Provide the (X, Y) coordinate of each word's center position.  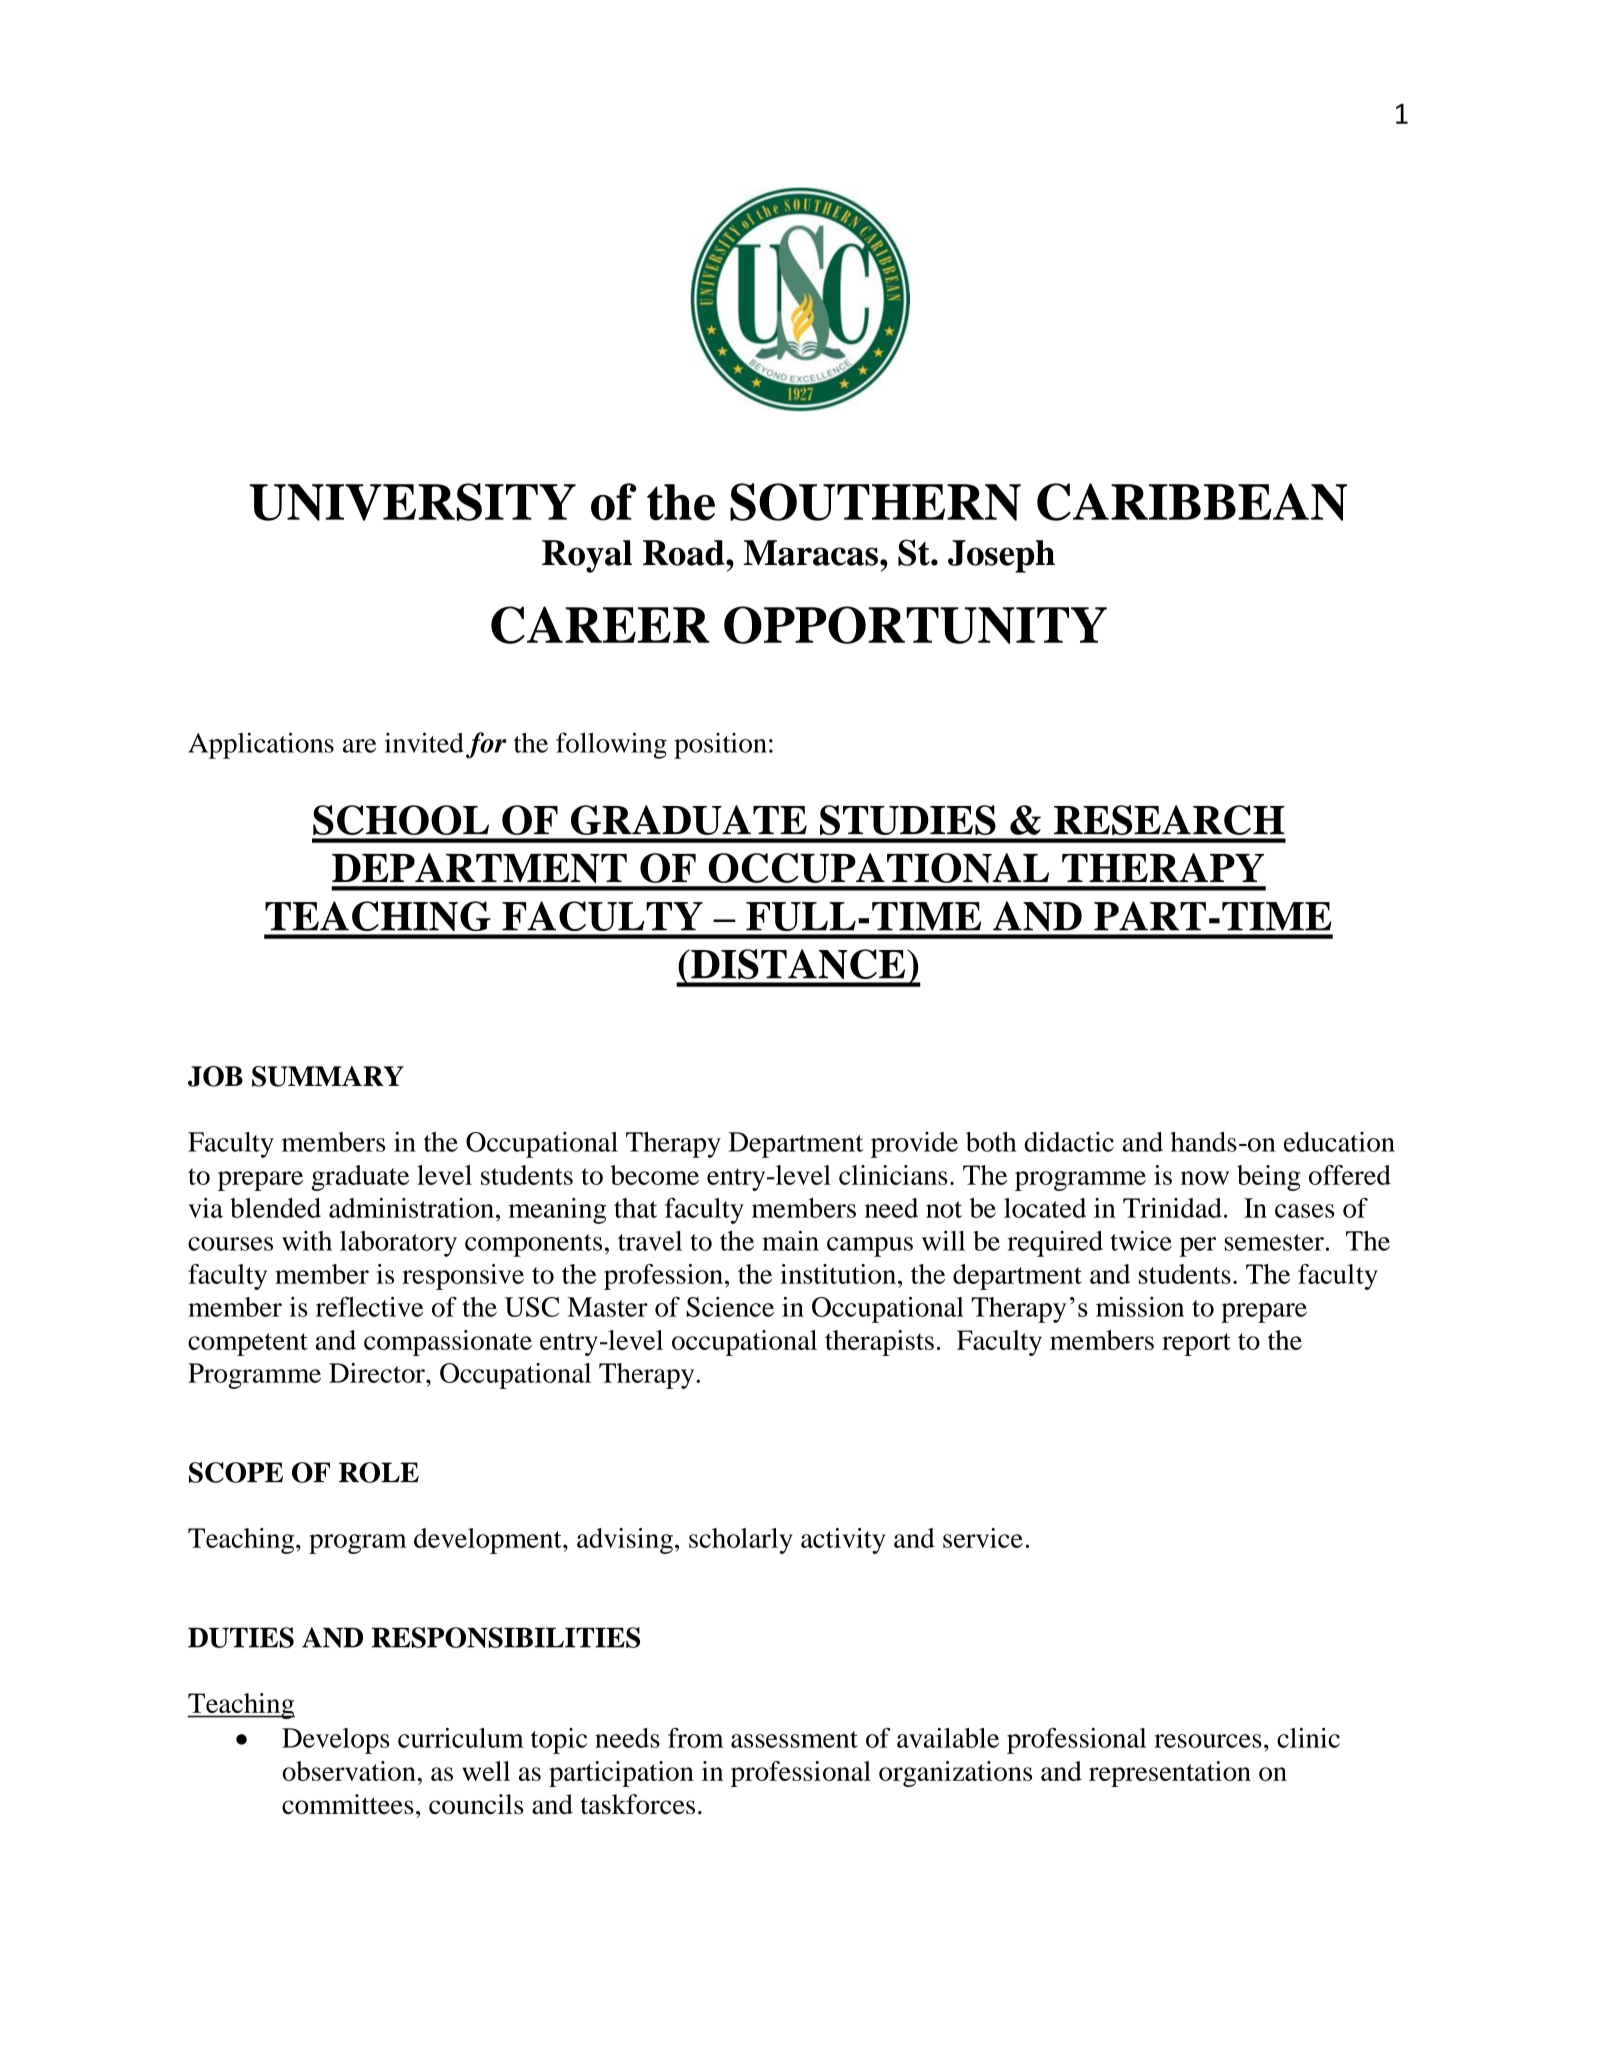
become (654, 1175)
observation (350, 1771)
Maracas (810, 553)
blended (275, 1208)
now (1205, 1178)
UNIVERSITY (413, 502)
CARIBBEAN (1192, 502)
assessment (794, 1739)
